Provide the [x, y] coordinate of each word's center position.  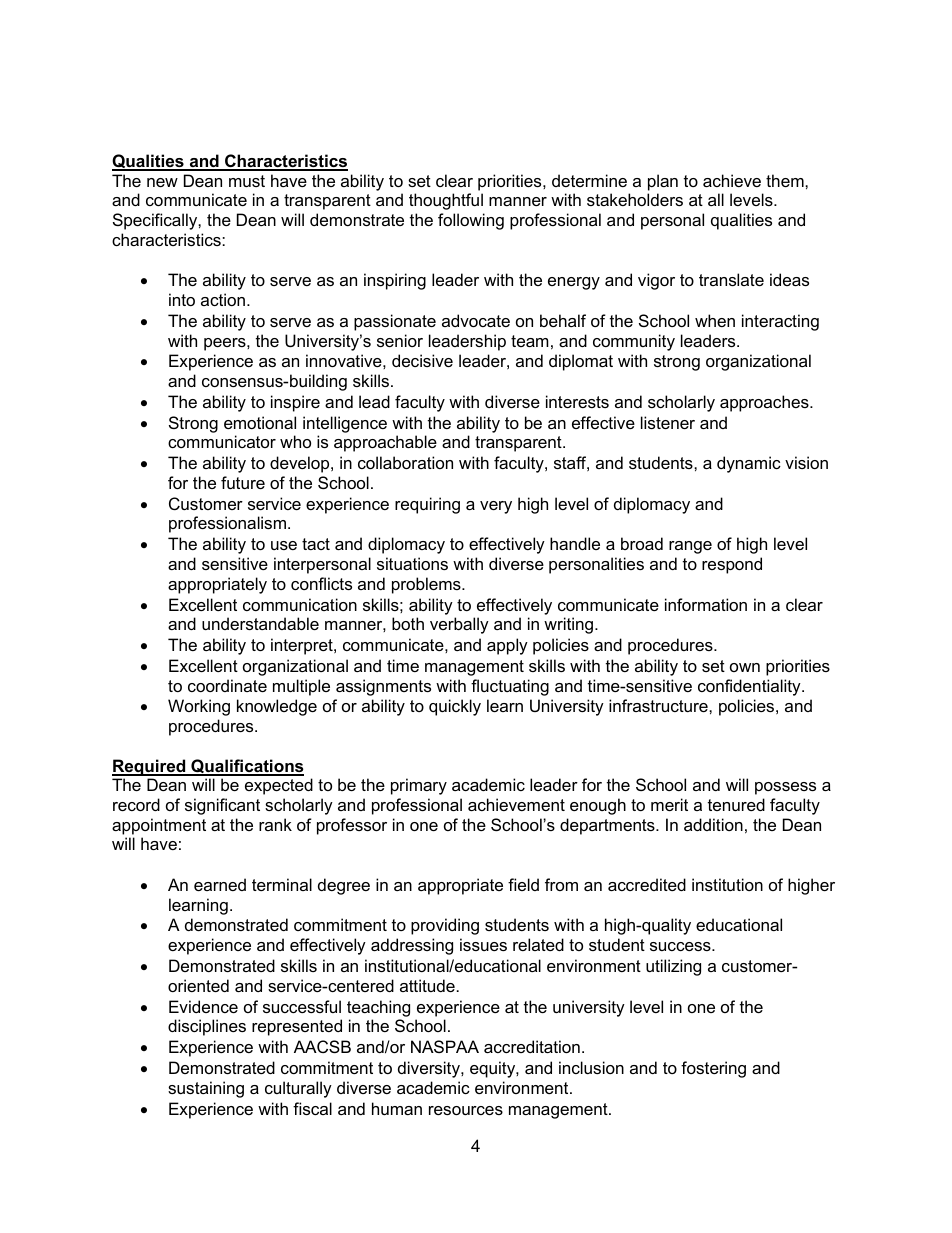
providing [445, 926]
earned [220, 884]
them [786, 180]
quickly [455, 707]
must [247, 181]
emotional [260, 422]
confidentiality [750, 687]
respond [732, 565]
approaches [765, 403]
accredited [647, 884]
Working [199, 707]
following [471, 221]
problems [427, 585]
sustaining [206, 1089]
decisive [422, 360]
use [284, 545]
